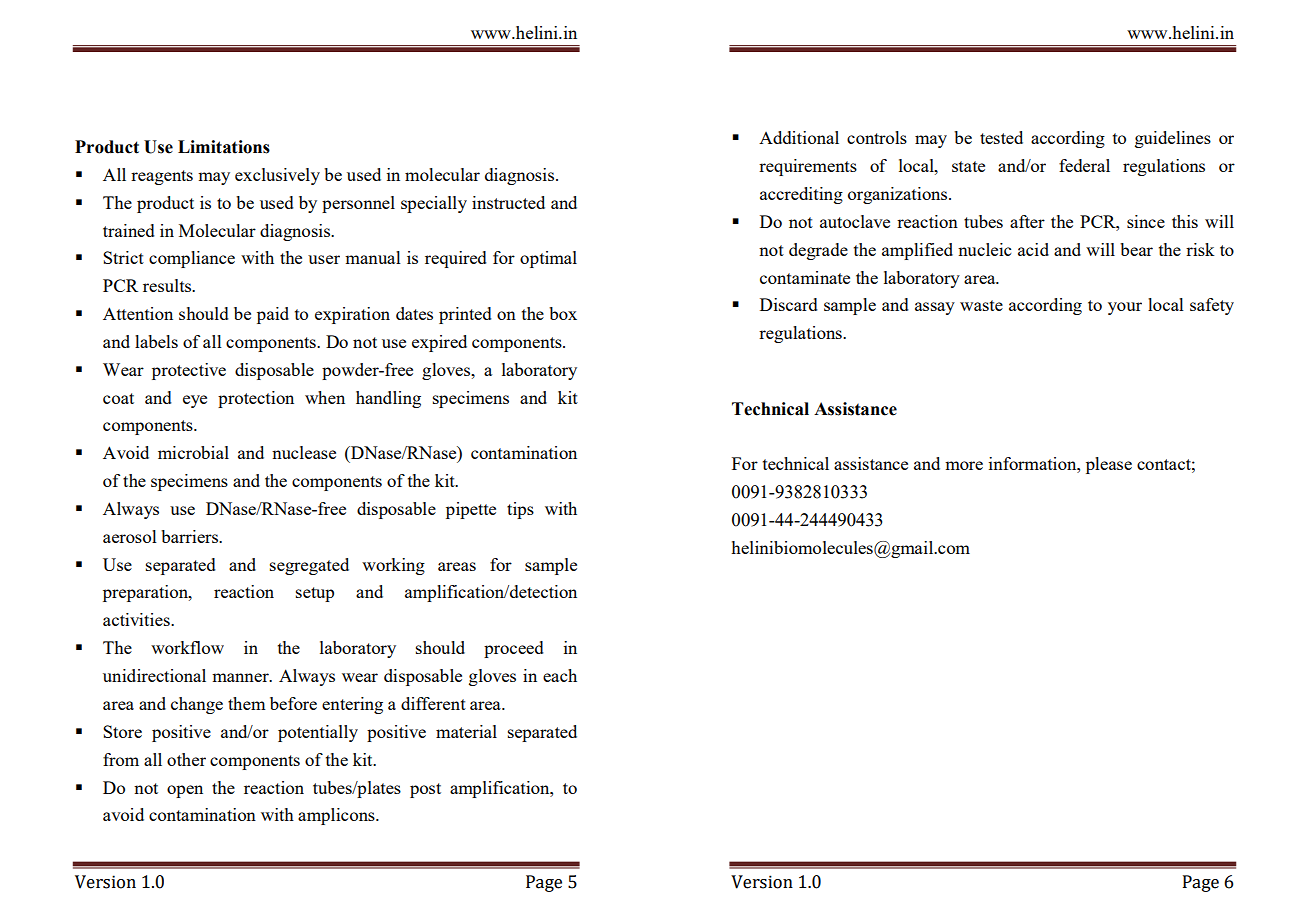  What do you see at coordinates (224, 147) in the screenshot?
I see `Limitations` at bounding box center [224, 147].
